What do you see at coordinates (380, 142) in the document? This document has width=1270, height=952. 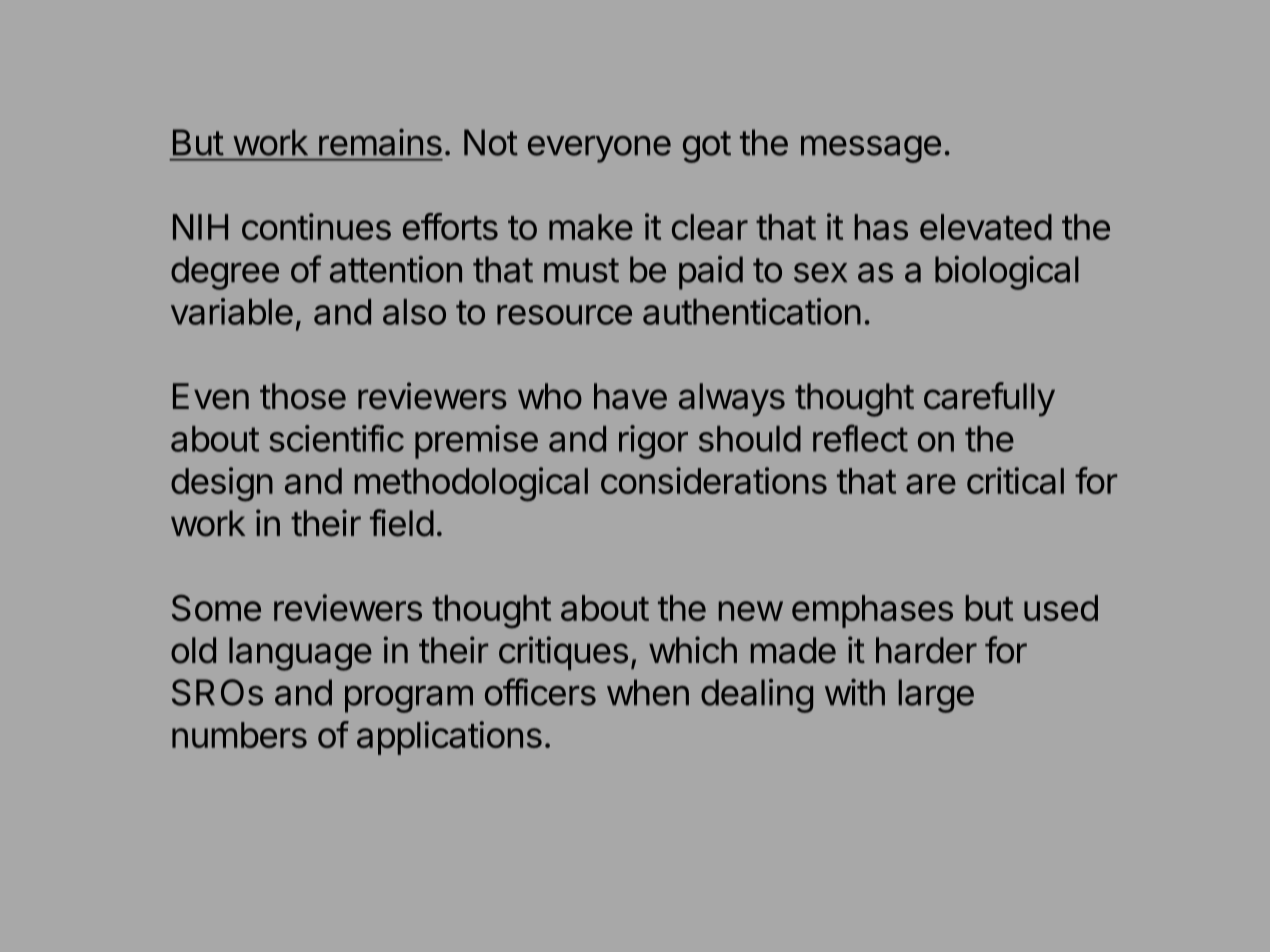 I see `remains` at bounding box center [380, 142].
